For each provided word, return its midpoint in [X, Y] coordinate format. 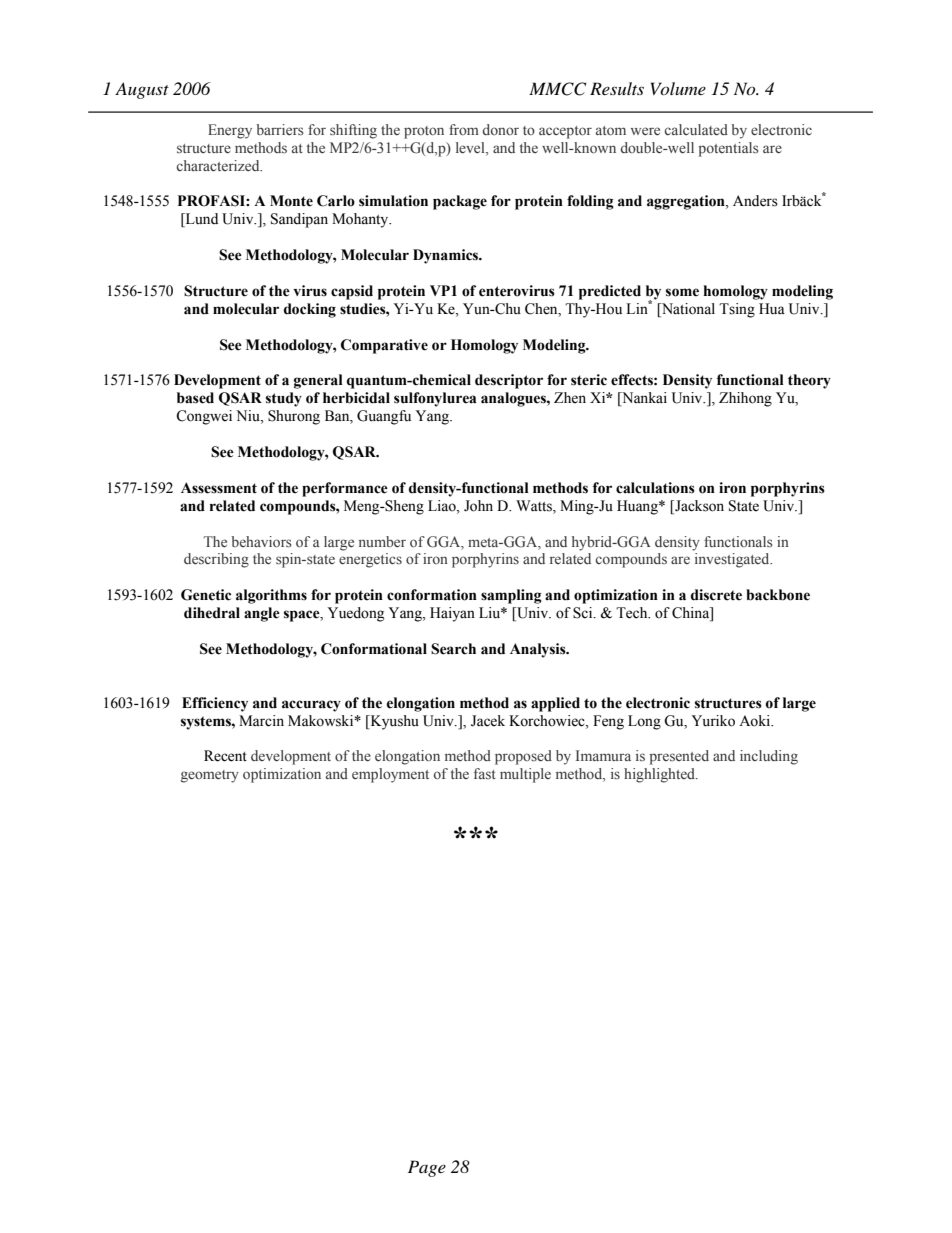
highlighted [660, 775]
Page [427, 1168]
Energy [230, 131]
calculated [696, 129]
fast [485, 773]
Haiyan [452, 614]
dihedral [212, 613]
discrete [716, 595]
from [464, 129]
